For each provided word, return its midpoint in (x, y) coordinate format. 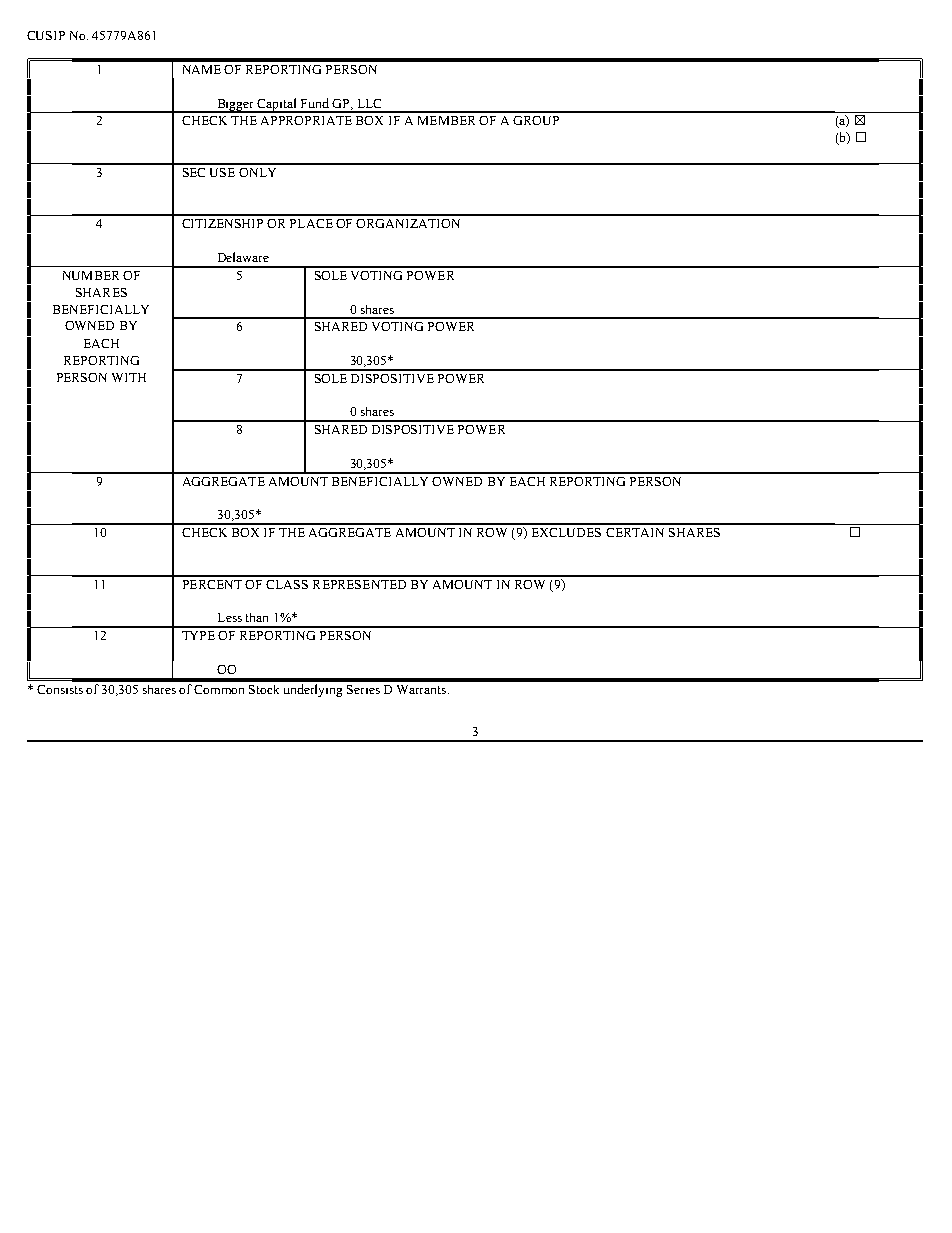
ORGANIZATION (408, 223)
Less (230, 617)
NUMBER (91, 275)
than (257, 617)
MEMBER (446, 120)
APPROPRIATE (306, 120)
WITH (129, 377)
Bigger (236, 106)
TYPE (198, 635)
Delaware (243, 257)
